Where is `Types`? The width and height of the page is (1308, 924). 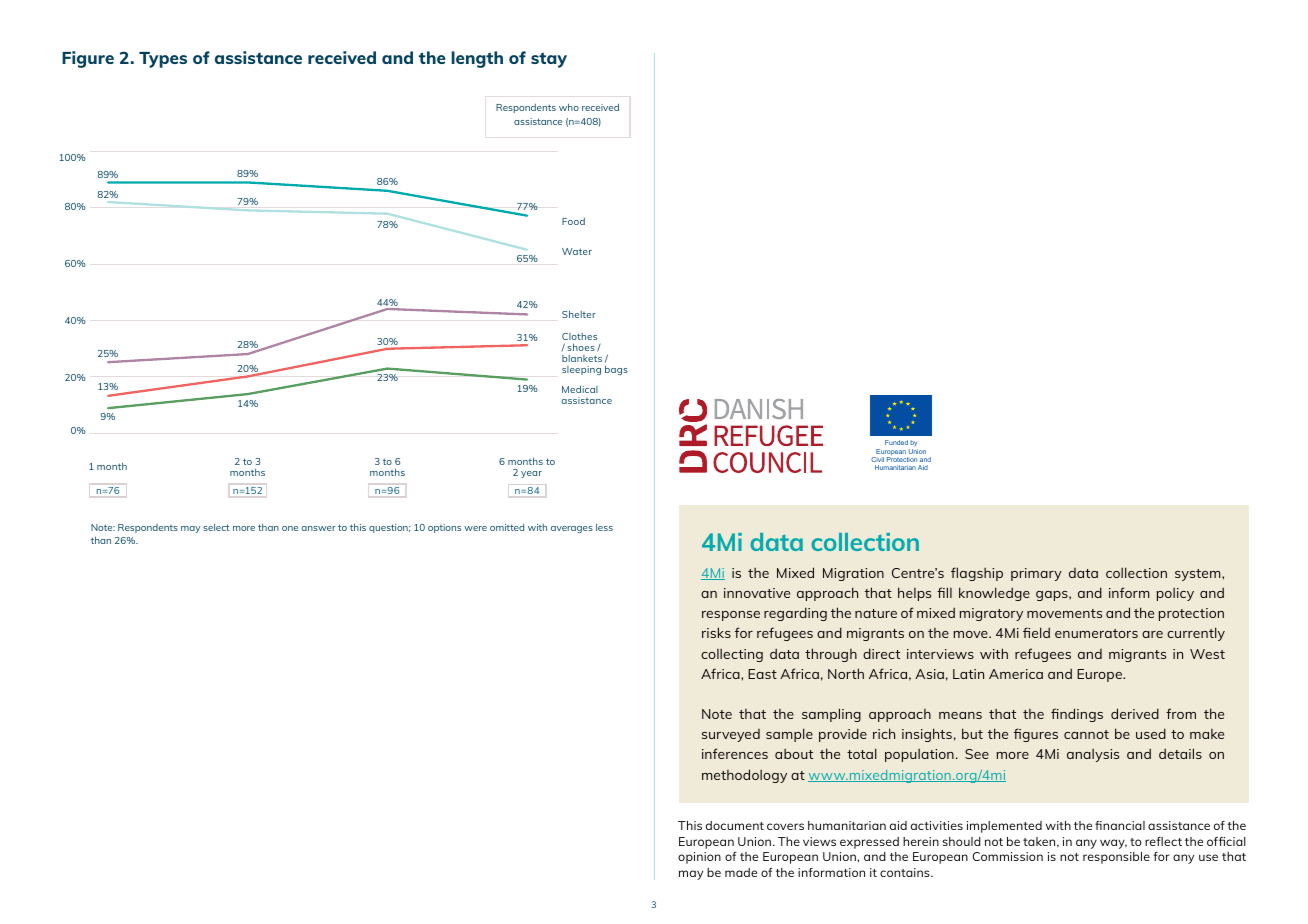
Types is located at coordinates (163, 60).
